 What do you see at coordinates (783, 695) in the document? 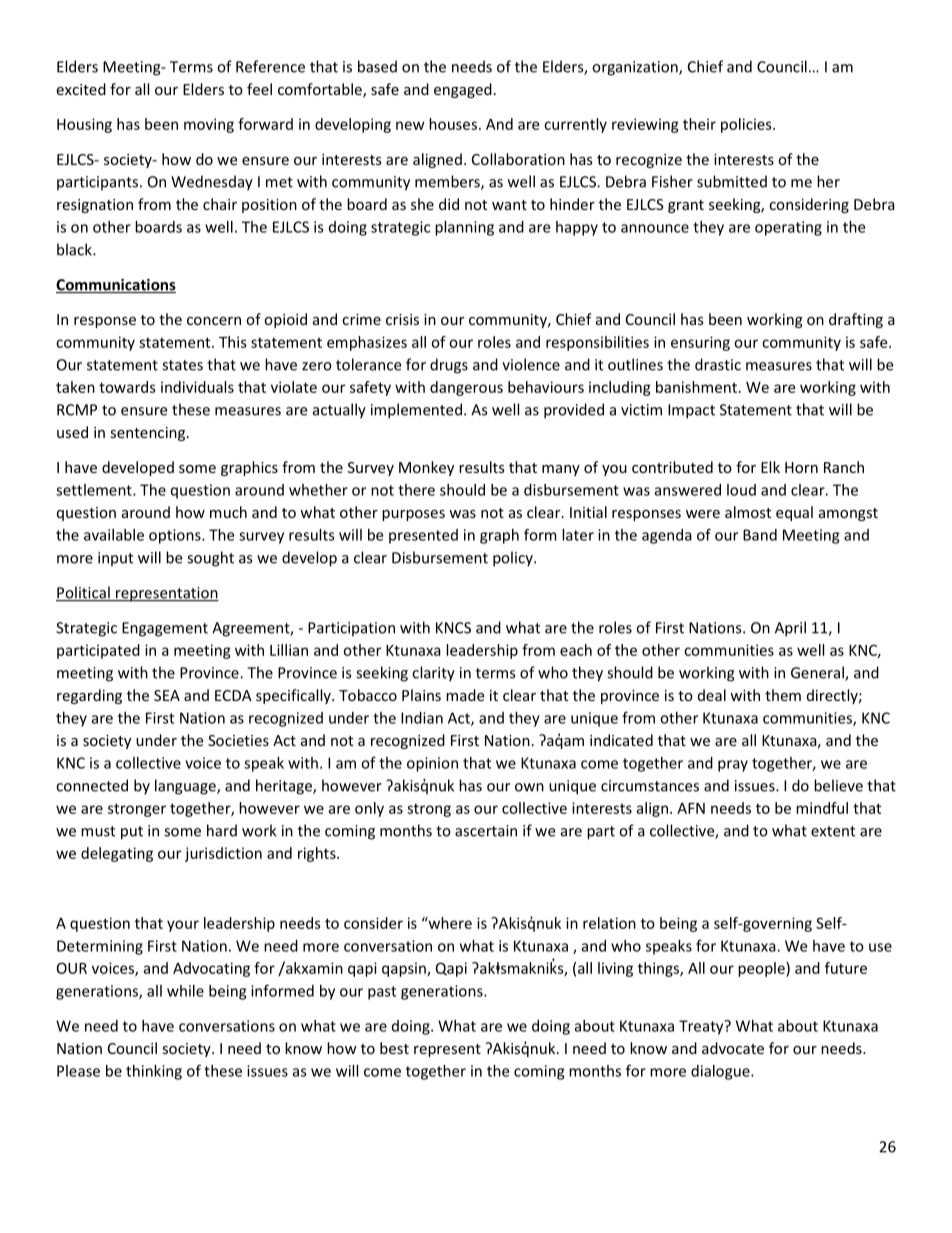
I see `them` at bounding box center [783, 695].
